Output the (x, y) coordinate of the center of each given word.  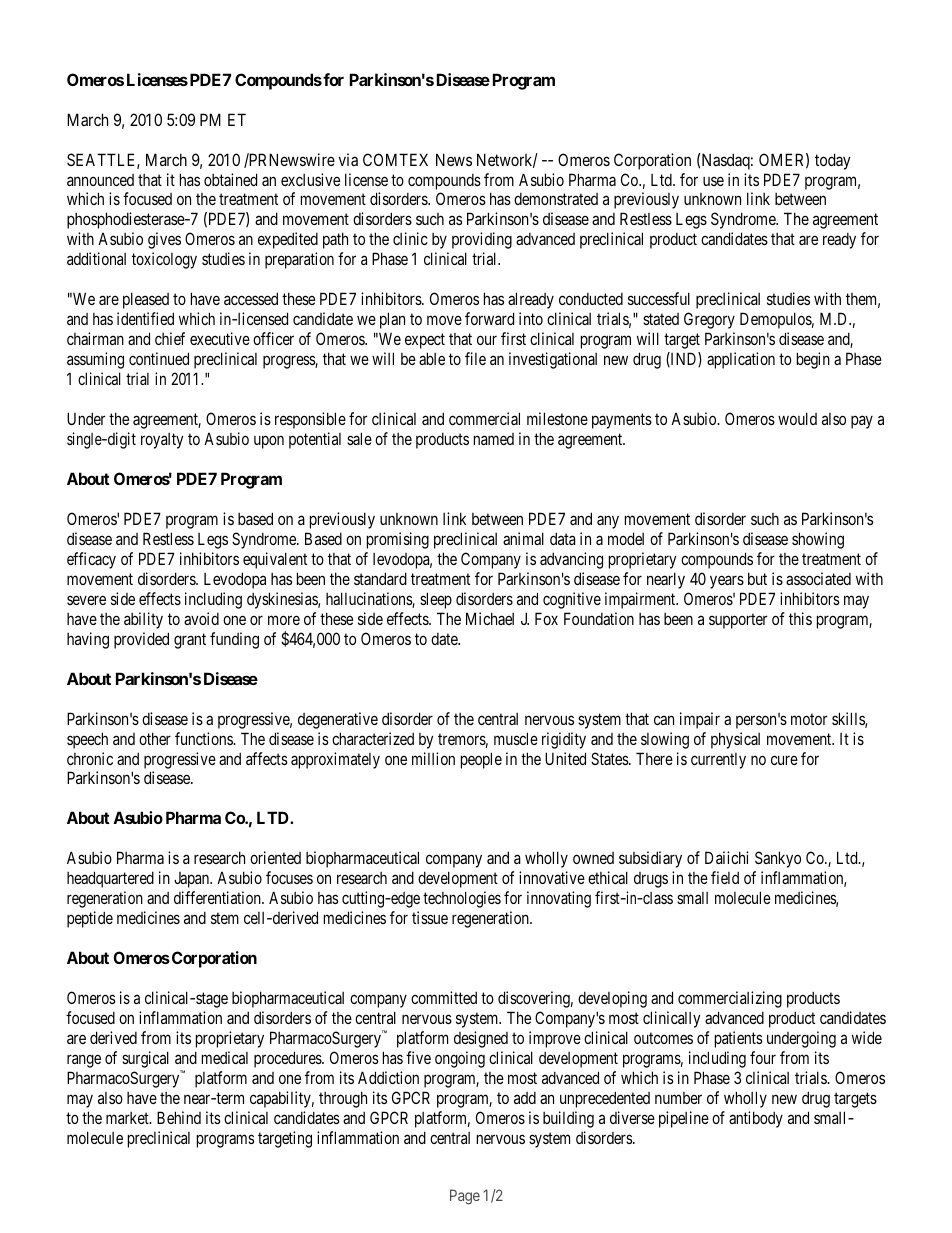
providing (482, 240)
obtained (230, 179)
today (833, 161)
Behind (179, 1117)
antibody (756, 1119)
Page (465, 1197)
